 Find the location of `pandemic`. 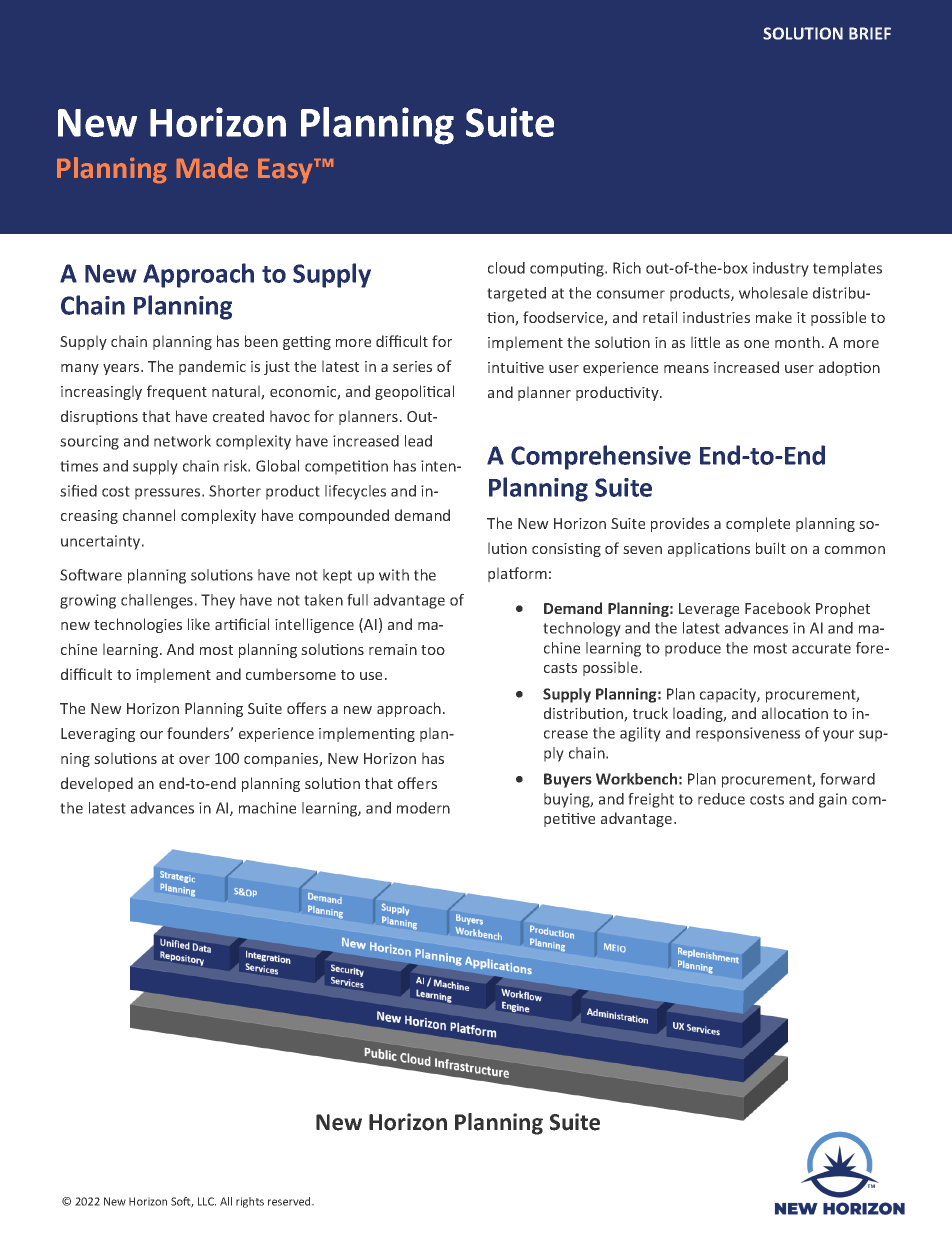

pandemic is located at coordinates (212, 367).
